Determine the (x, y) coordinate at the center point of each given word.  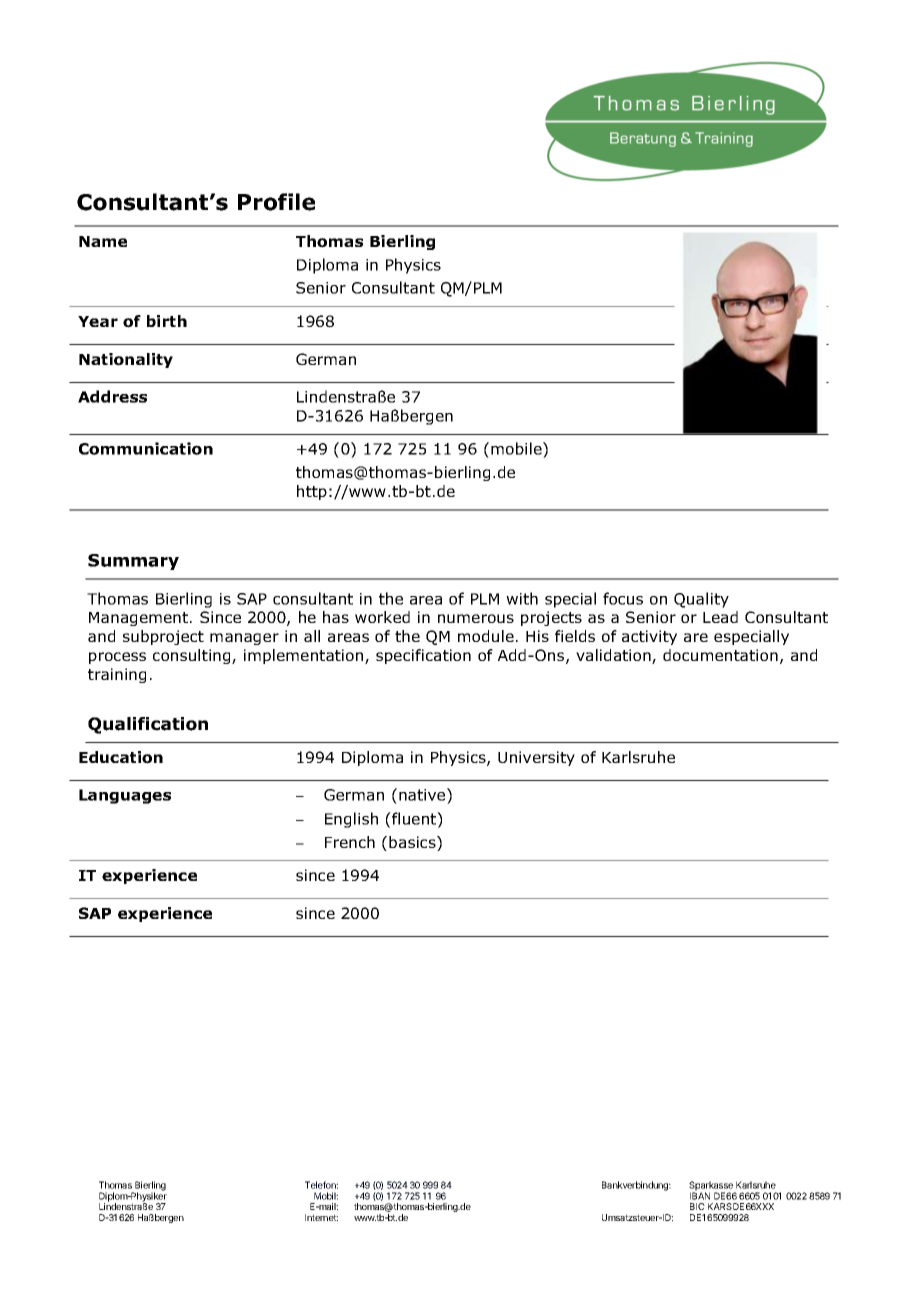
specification (423, 656)
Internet (321, 1217)
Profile (276, 202)
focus (623, 598)
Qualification (148, 725)
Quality (701, 600)
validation (614, 656)
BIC (697, 1206)
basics (413, 843)
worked (382, 617)
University (536, 758)
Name (103, 241)
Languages (125, 796)
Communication (146, 448)
